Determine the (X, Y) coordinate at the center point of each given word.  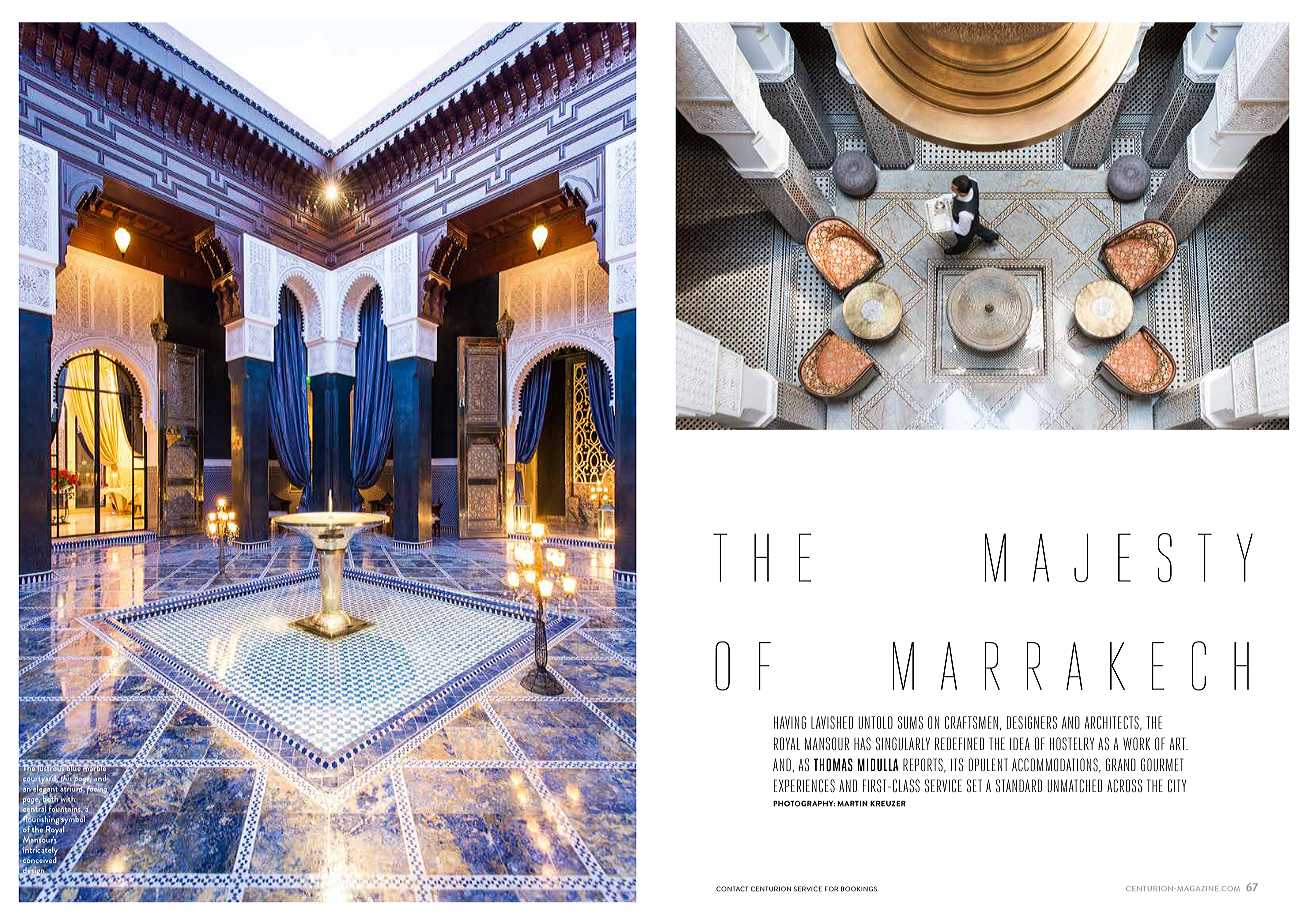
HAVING (790, 722)
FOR (831, 889)
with (68, 799)
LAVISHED (832, 722)
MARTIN (852, 804)
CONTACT (732, 889)
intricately (41, 851)
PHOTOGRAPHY (804, 804)
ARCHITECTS (1113, 723)
